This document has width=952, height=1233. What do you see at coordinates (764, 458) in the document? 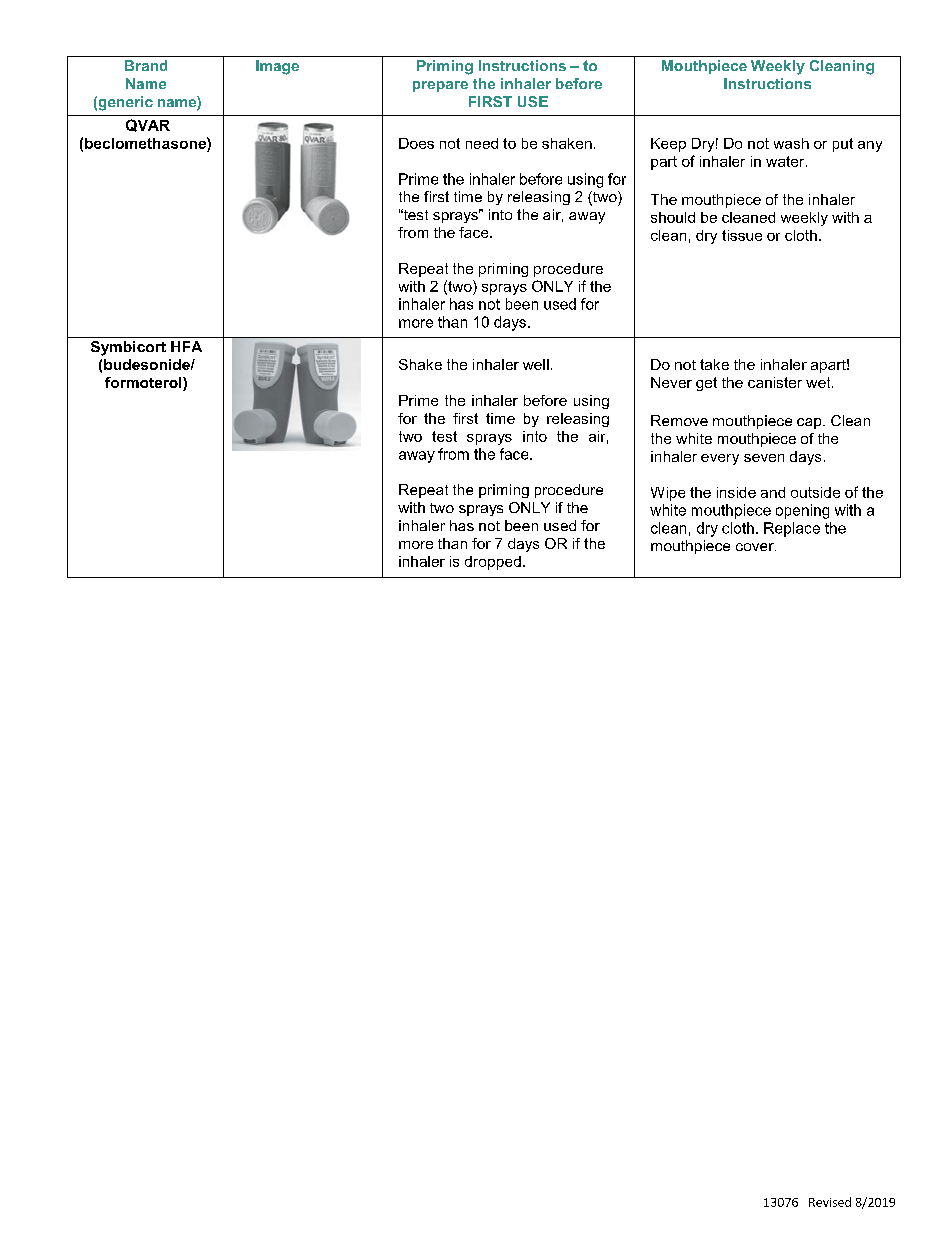
I see `seven` at bounding box center [764, 458].
